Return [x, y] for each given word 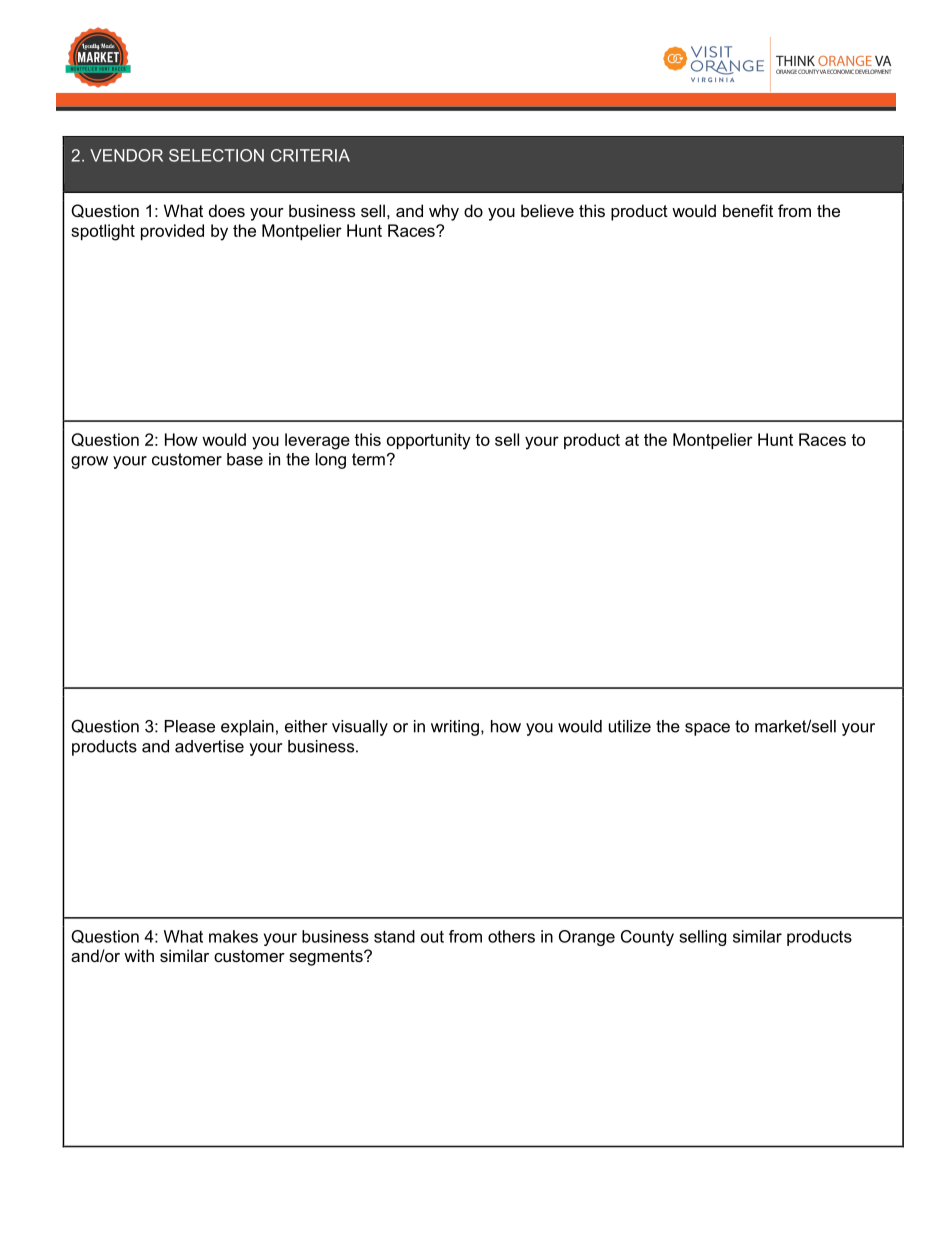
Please [190, 726]
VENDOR [126, 155]
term [368, 459]
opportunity [429, 441]
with [139, 955]
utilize [630, 726]
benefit [748, 210]
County [647, 938]
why [444, 212]
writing [455, 728]
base [245, 459]
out [432, 937]
